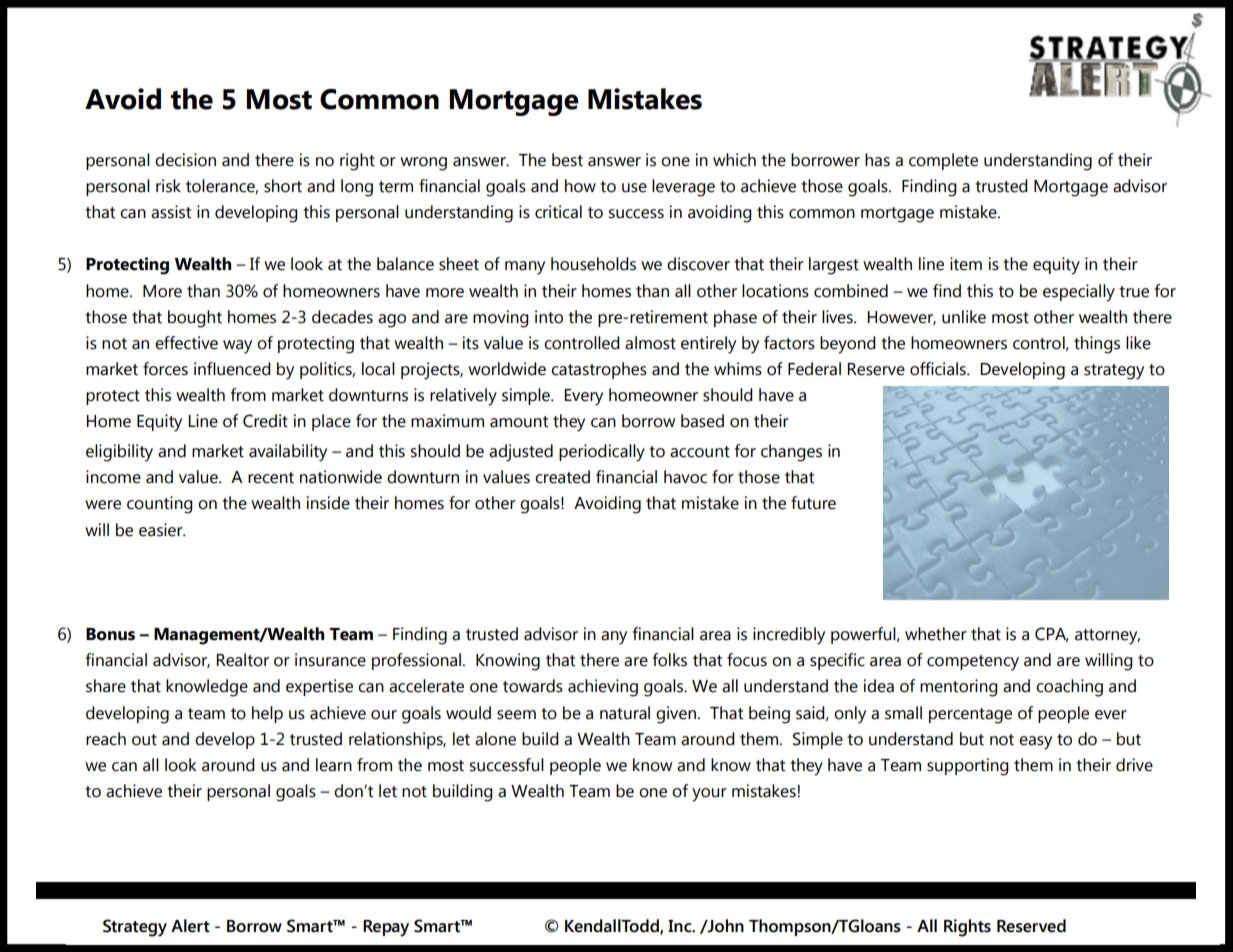 The image size is (1233, 952). What do you see at coordinates (190, 926) in the document?
I see `Alert` at bounding box center [190, 926].
